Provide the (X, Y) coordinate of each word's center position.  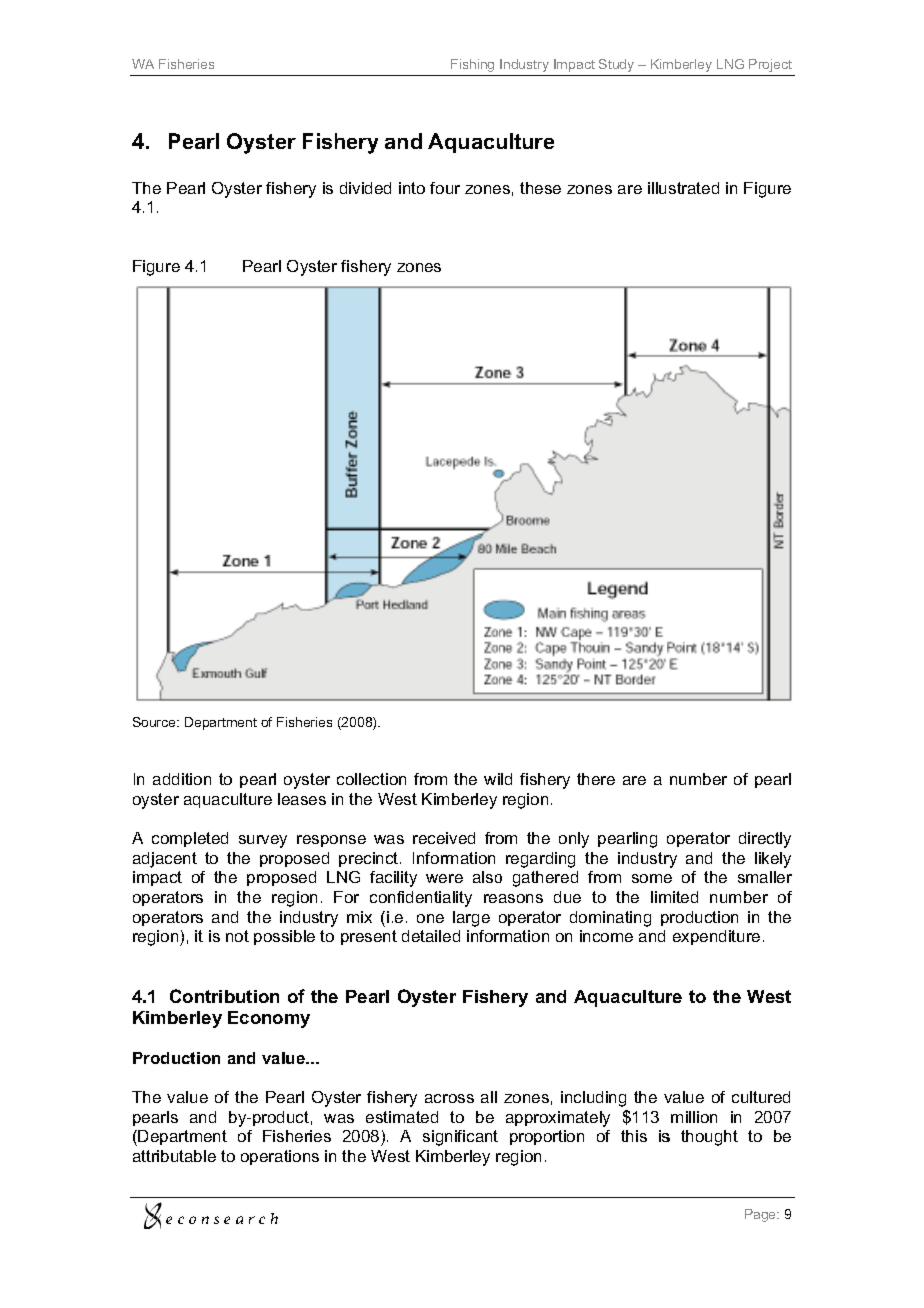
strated (694, 188)
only (574, 840)
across (449, 1098)
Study (616, 65)
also (487, 877)
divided (365, 188)
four (445, 188)
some (652, 878)
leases (302, 799)
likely (773, 860)
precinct (370, 859)
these (540, 188)
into (412, 188)
